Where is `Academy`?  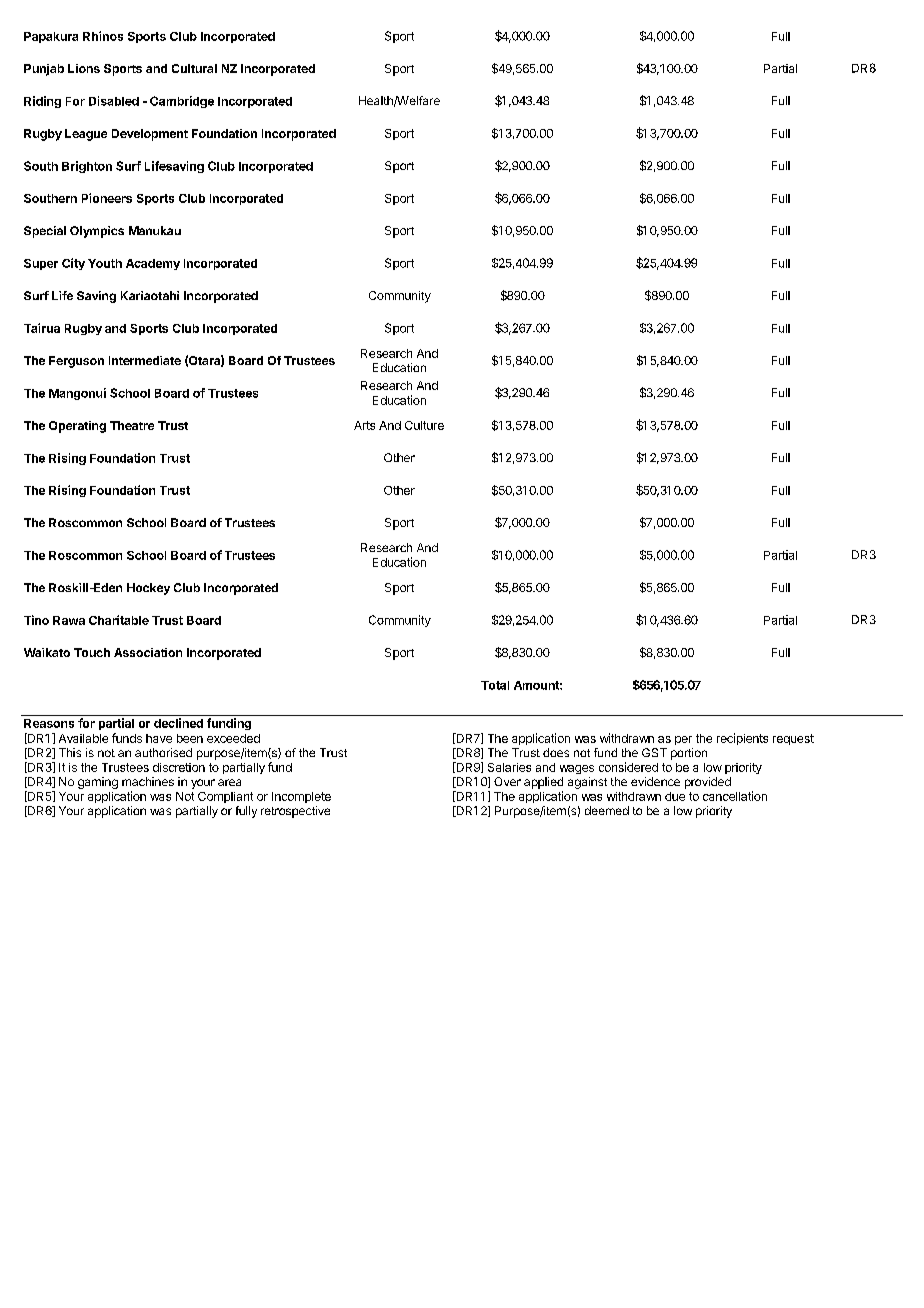 Academy is located at coordinates (153, 264).
